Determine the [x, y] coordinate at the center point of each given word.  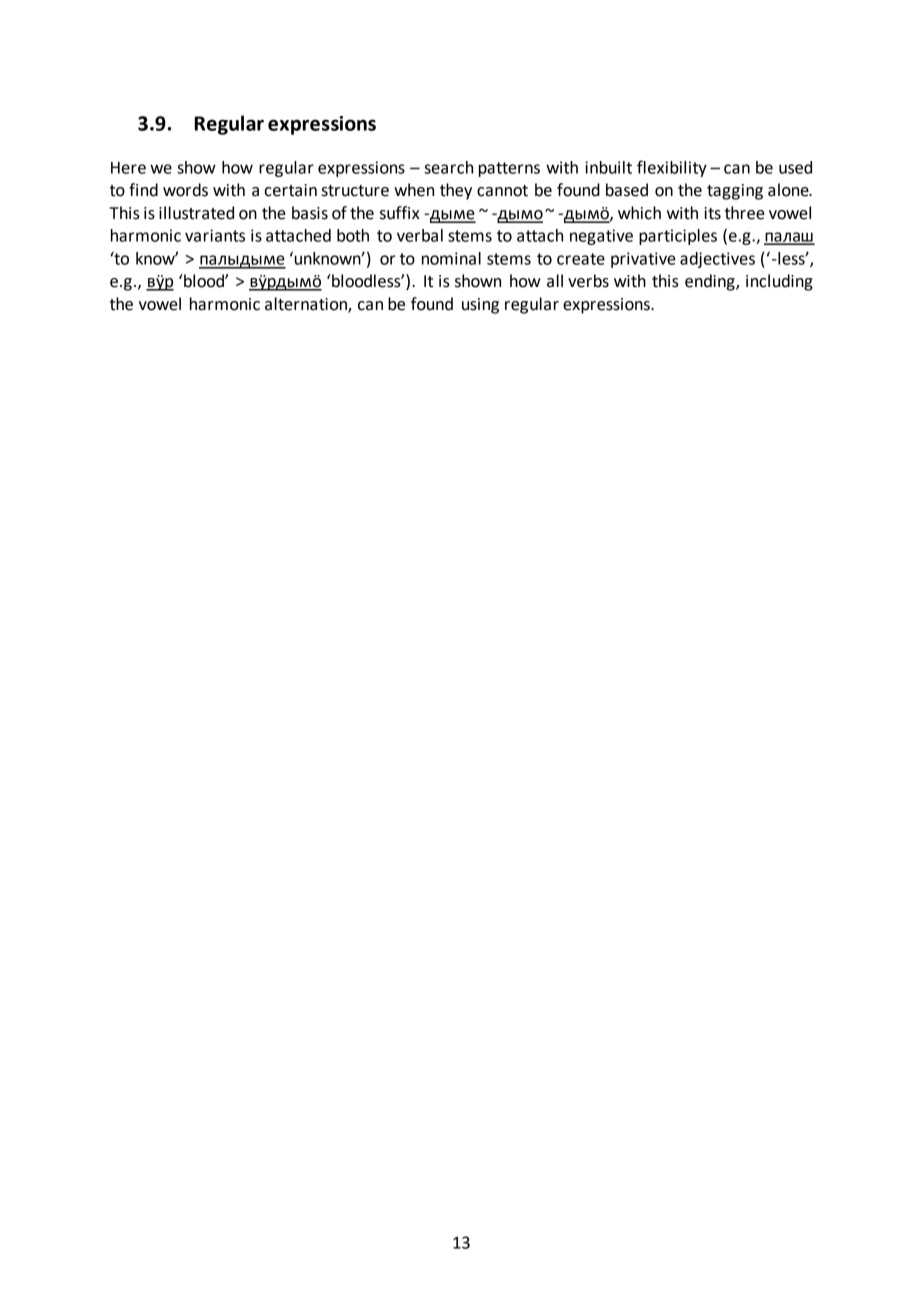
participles [678, 237]
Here [128, 168]
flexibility [672, 168]
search [448, 167]
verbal [420, 235]
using [480, 306]
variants [215, 235]
